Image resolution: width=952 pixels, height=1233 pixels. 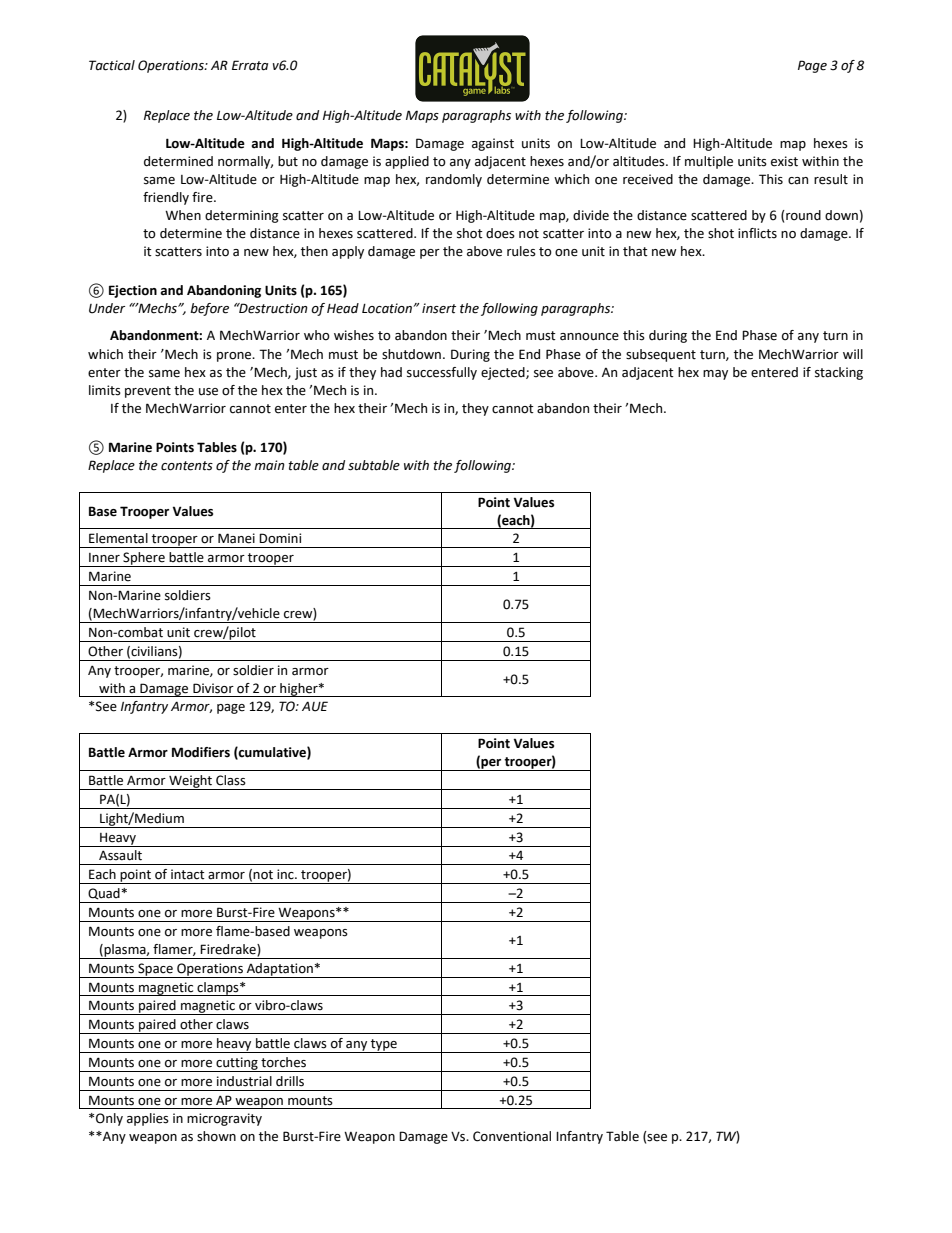 What do you see at coordinates (715, 375) in the image?
I see `may` at bounding box center [715, 375].
